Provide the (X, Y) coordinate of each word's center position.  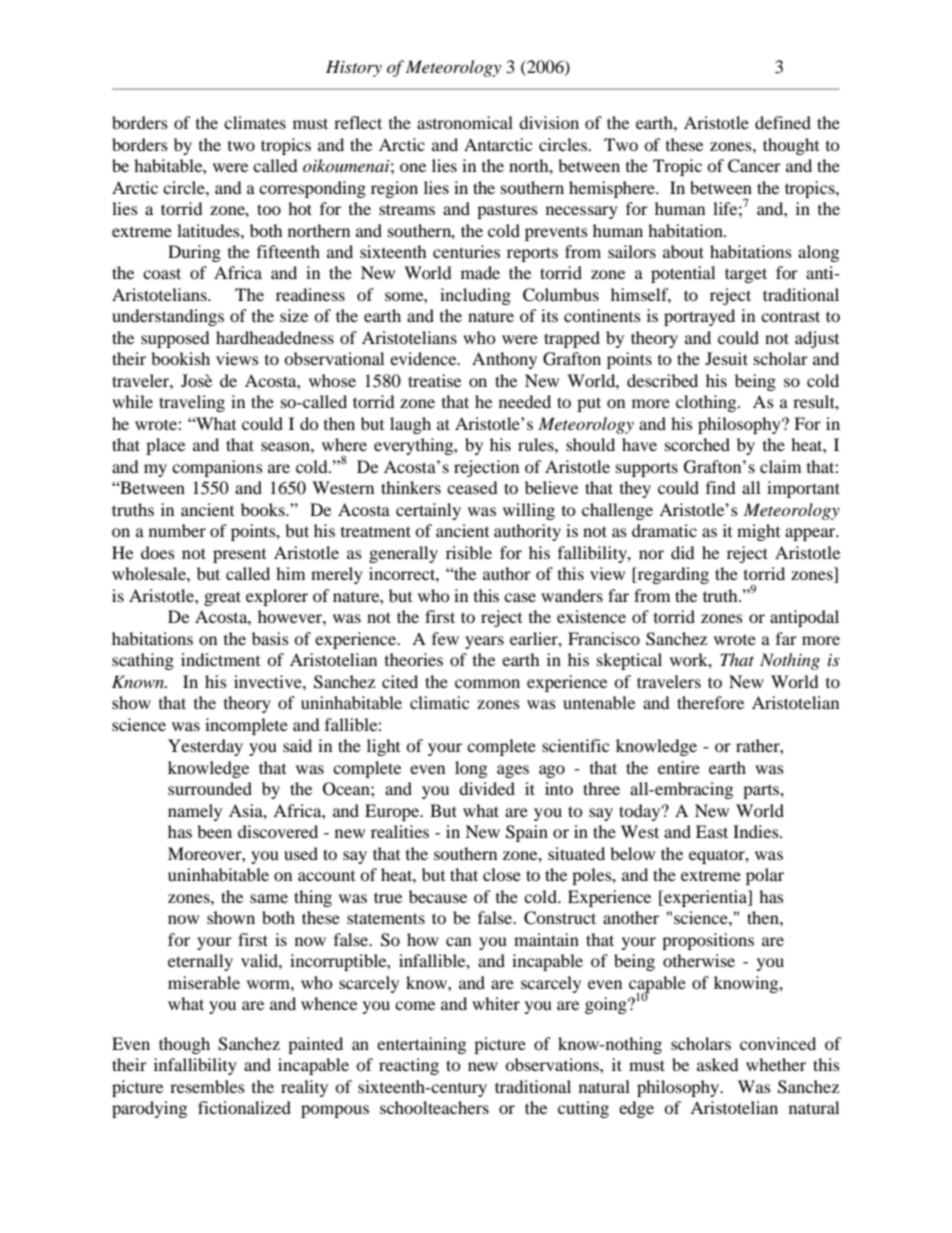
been (214, 831)
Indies (757, 831)
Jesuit (726, 358)
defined (783, 122)
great (222, 598)
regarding (672, 575)
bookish (180, 358)
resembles (207, 1086)
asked (718, 1064)
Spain (527, 833)
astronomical (465, 122)
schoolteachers (434, 1107)
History (354, 68)
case (520, 597)
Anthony (504, 360)
